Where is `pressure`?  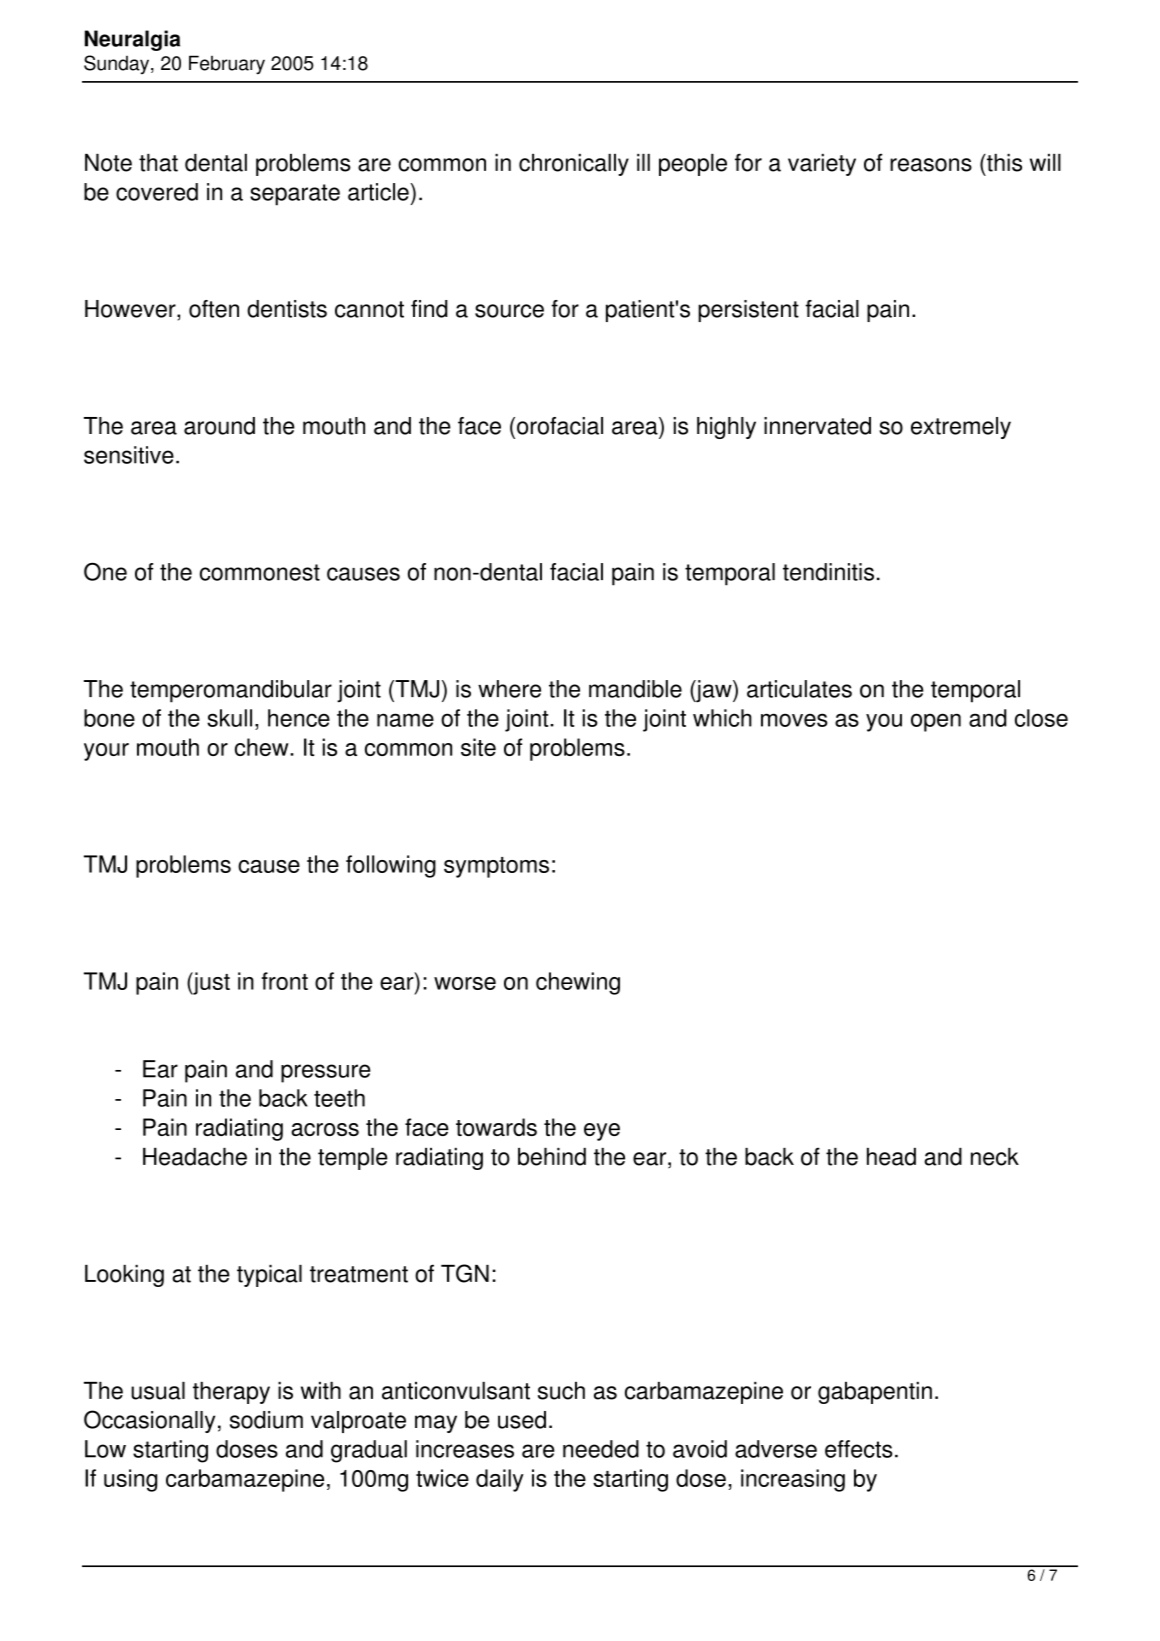 pressure is located at coordinates (326, 1073).
